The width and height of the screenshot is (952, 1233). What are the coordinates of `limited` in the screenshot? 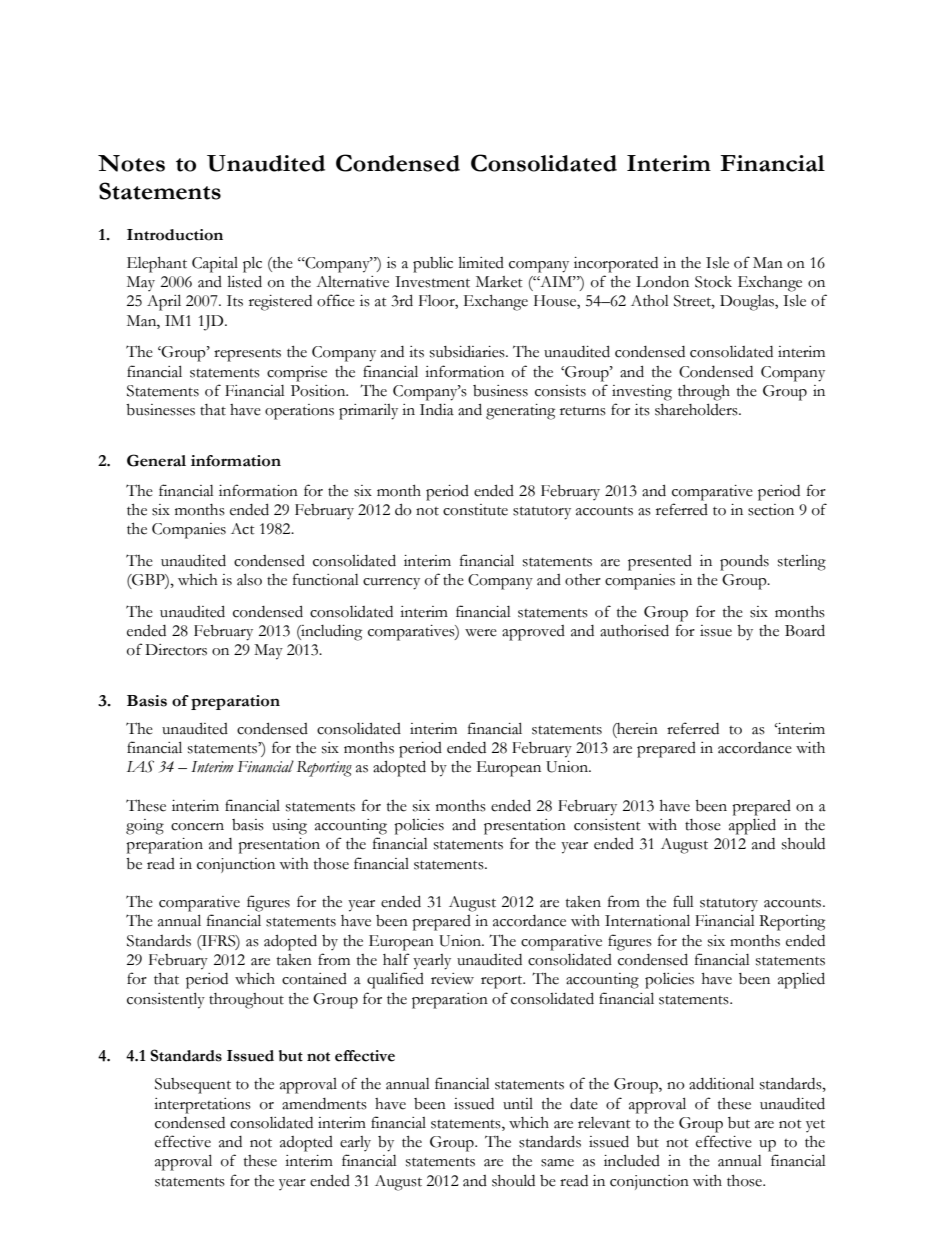 It's located at (481, 262).
